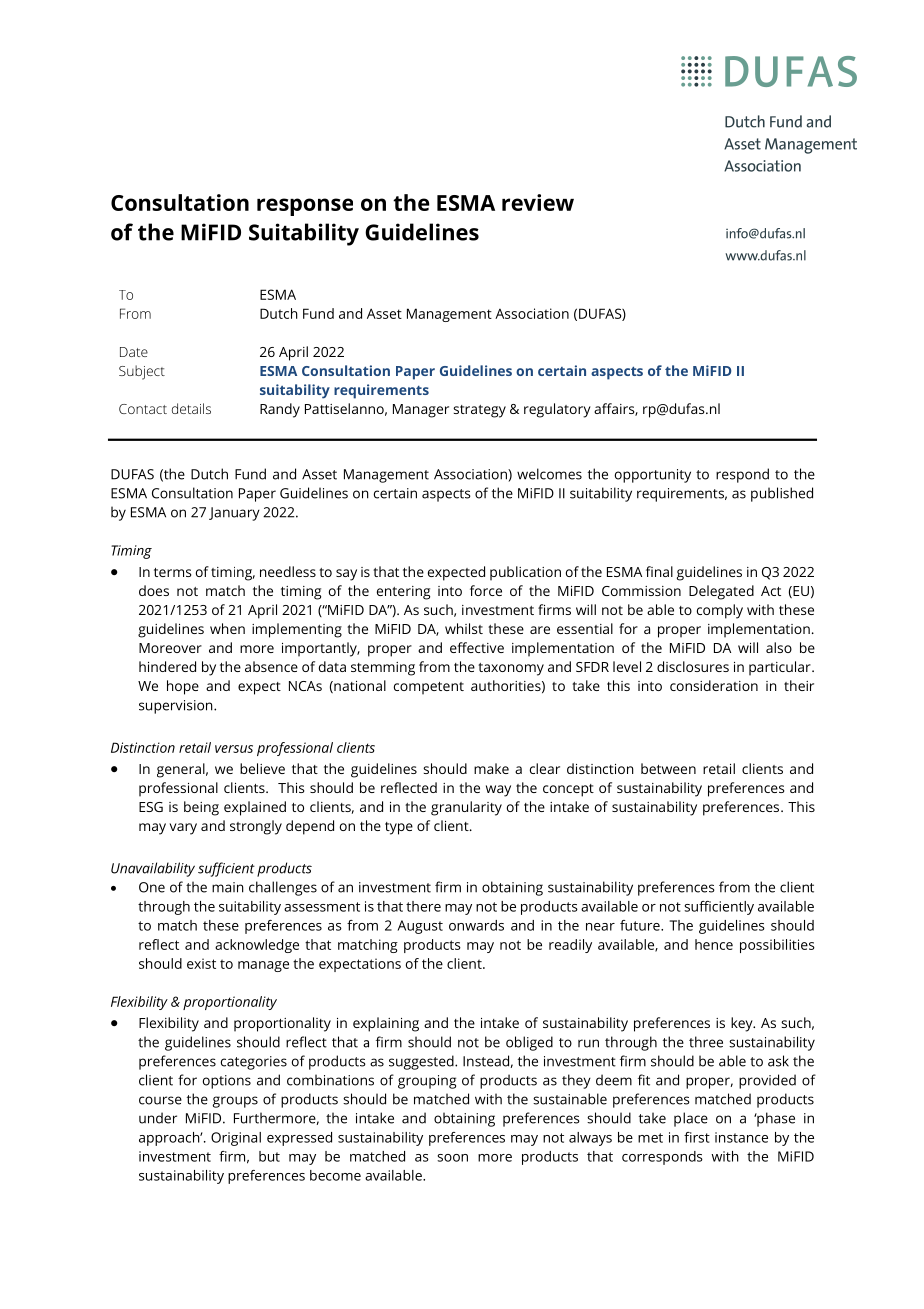 Image resolution: width=924 pixels, height=1309 pixels. What do you see at coordinates (305, 207) in the page?
I see `response` at bounding box center [305, 207].
